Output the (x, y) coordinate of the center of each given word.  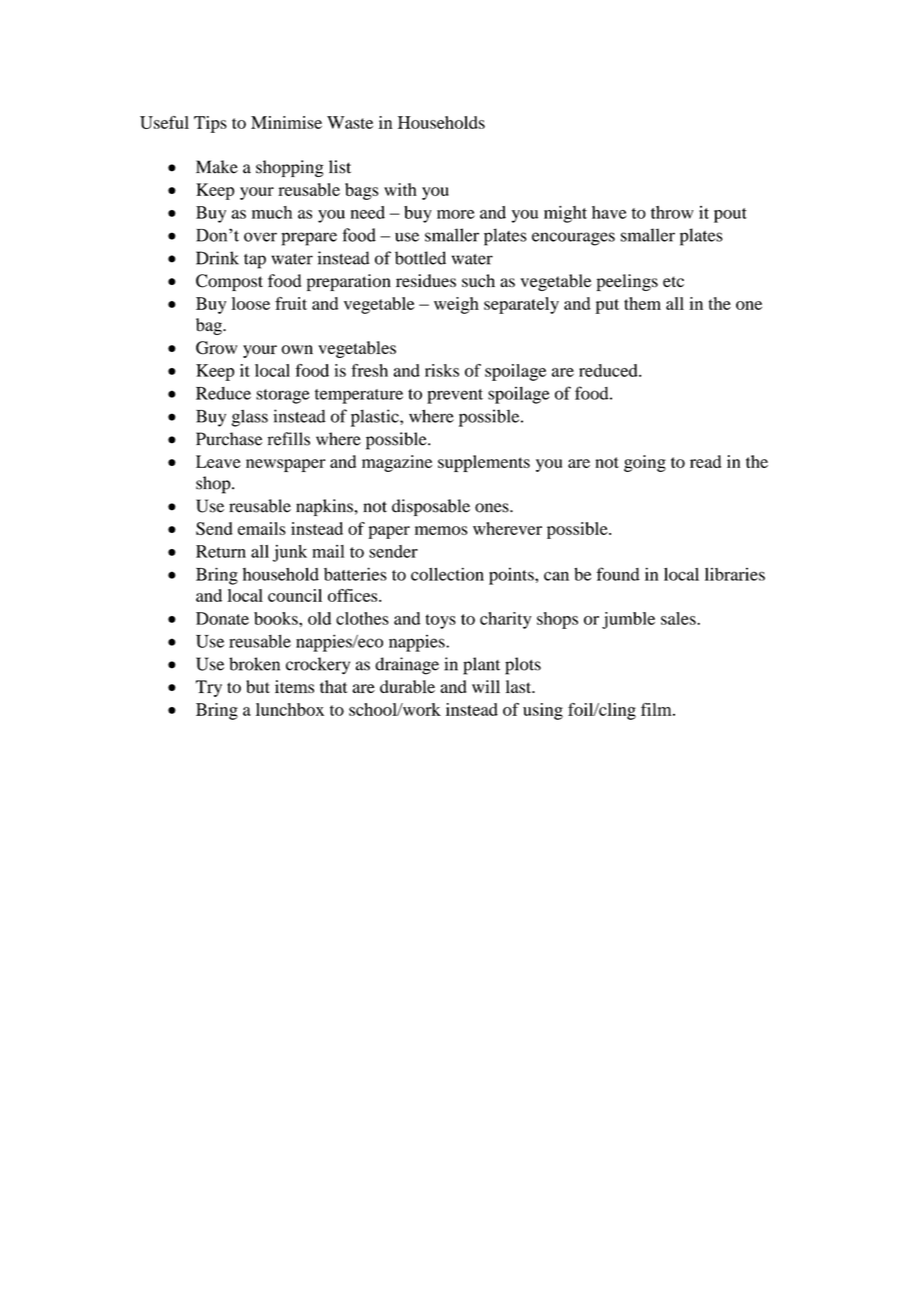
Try (209, 688)
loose (251, 303)
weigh (456, 305)
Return (221, 551)
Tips (210, 124)
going (645, 463)
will (486, 686)
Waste (350, 122)
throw (672, 212)
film (657, 709)
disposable (431, 507)
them (642, 303)
